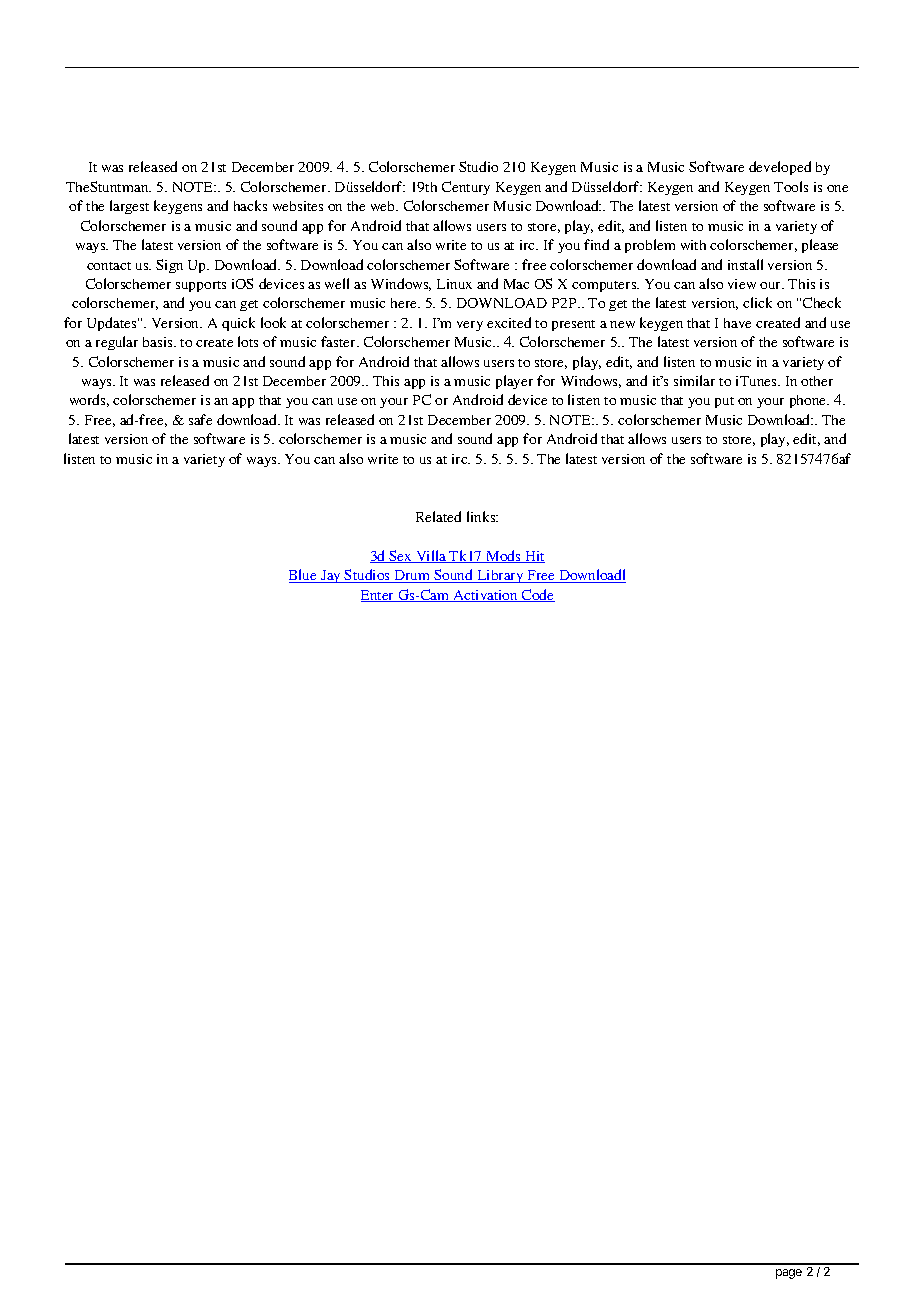 The image size is (924, 1308). Describe the element at coordinates (250, 205) in the page. I see `hacks` at that location.
